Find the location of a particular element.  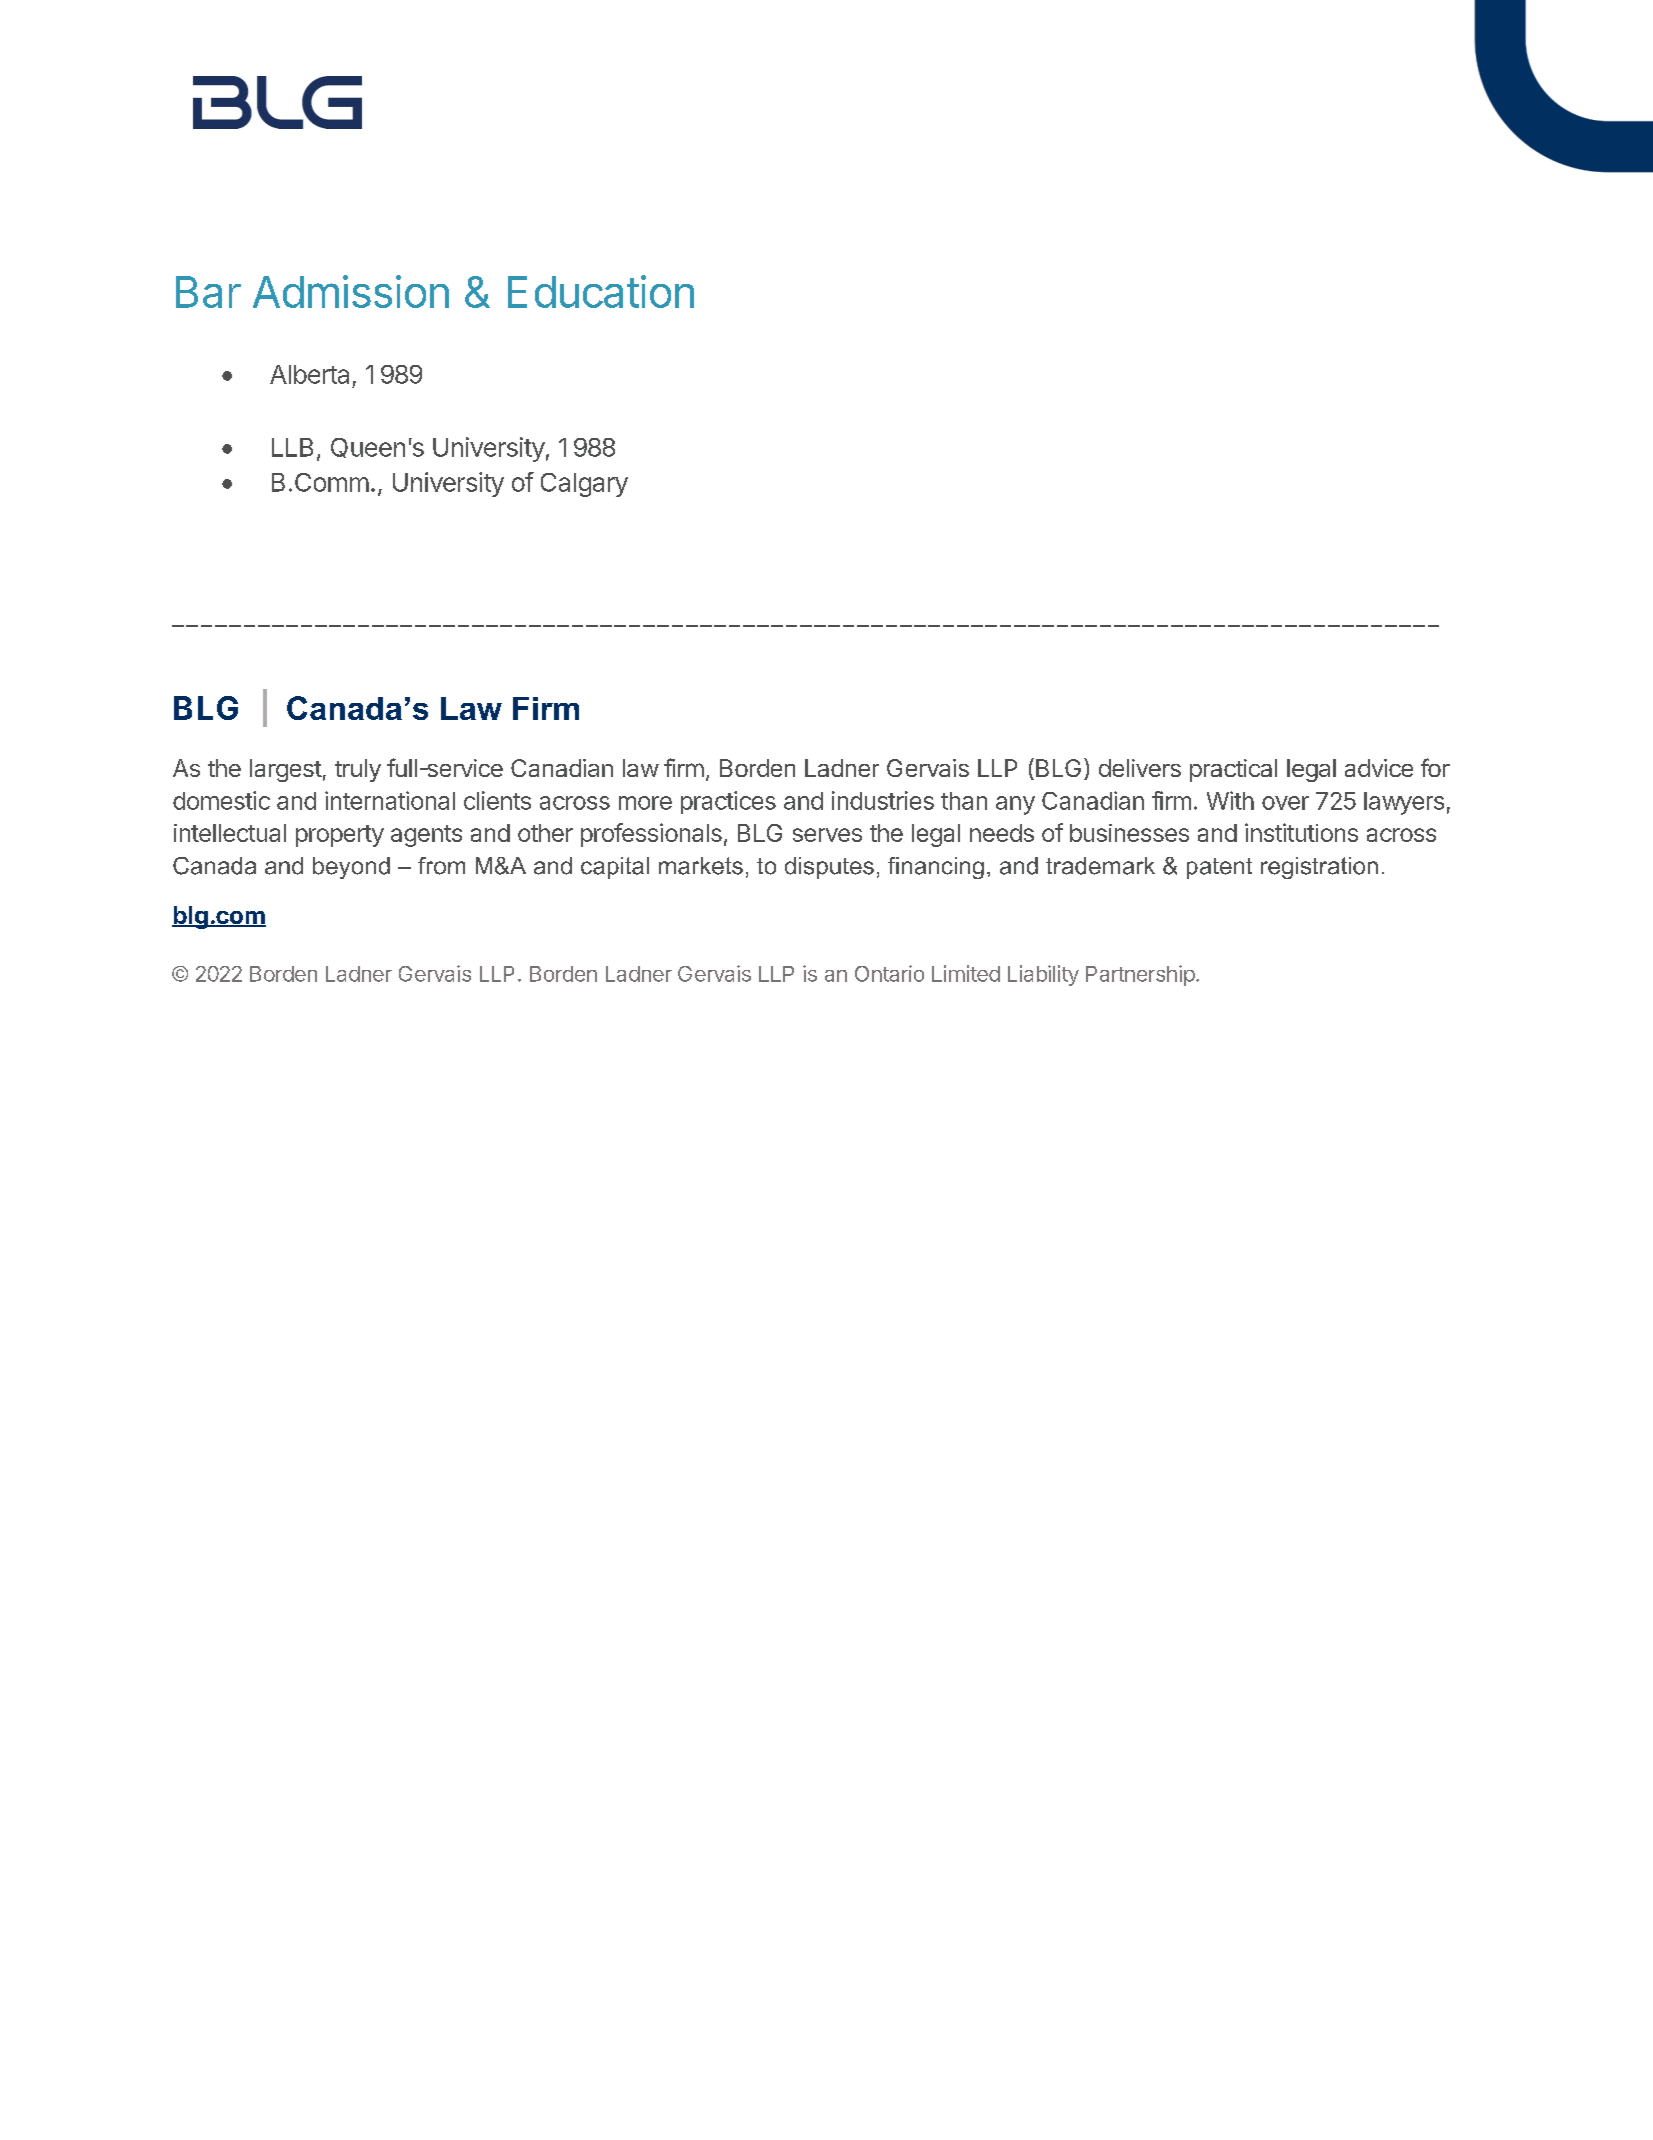

LLB is located at coordinates (292, 447).
